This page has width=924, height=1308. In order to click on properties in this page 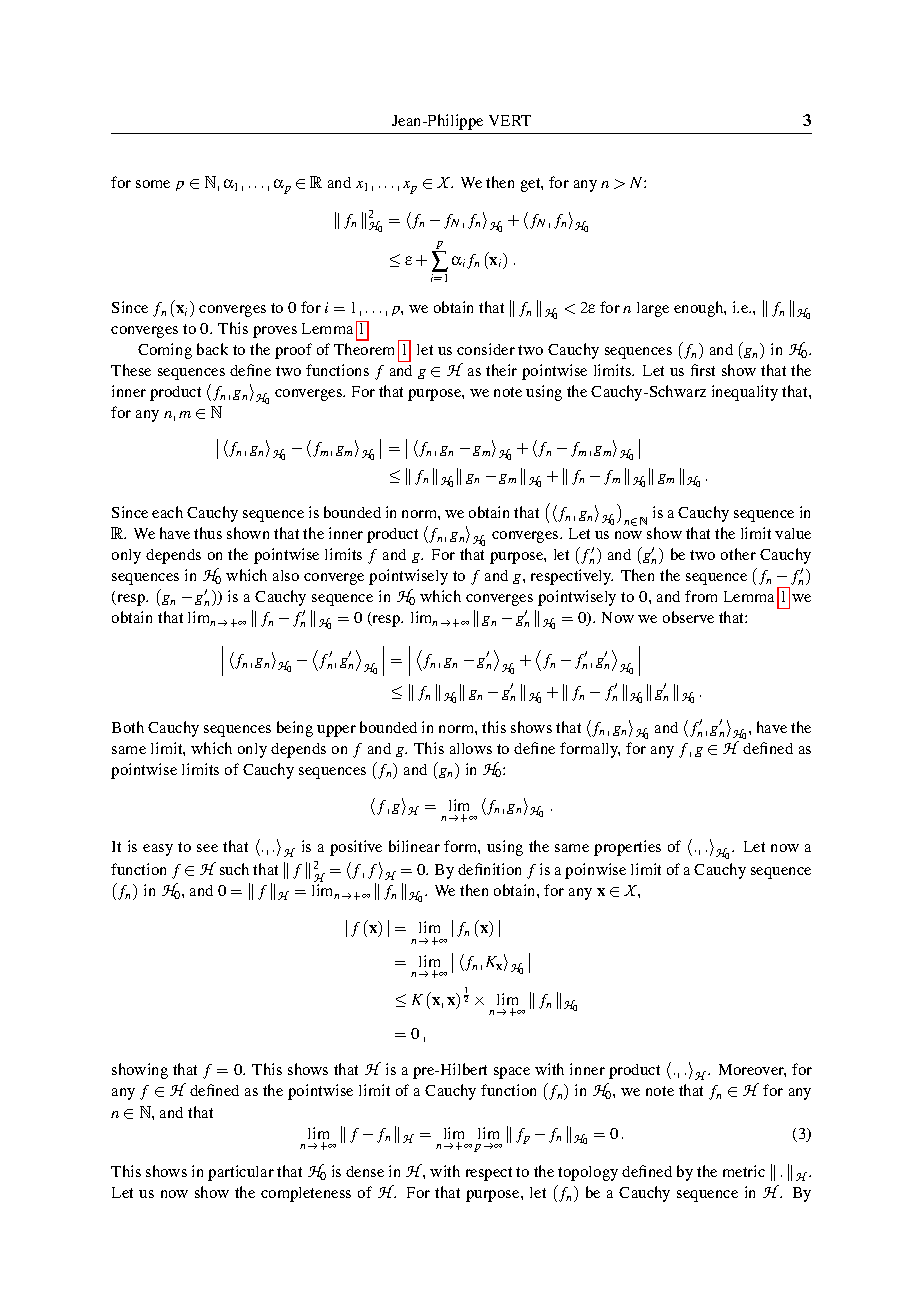, I will do `click(627, 848)`.
